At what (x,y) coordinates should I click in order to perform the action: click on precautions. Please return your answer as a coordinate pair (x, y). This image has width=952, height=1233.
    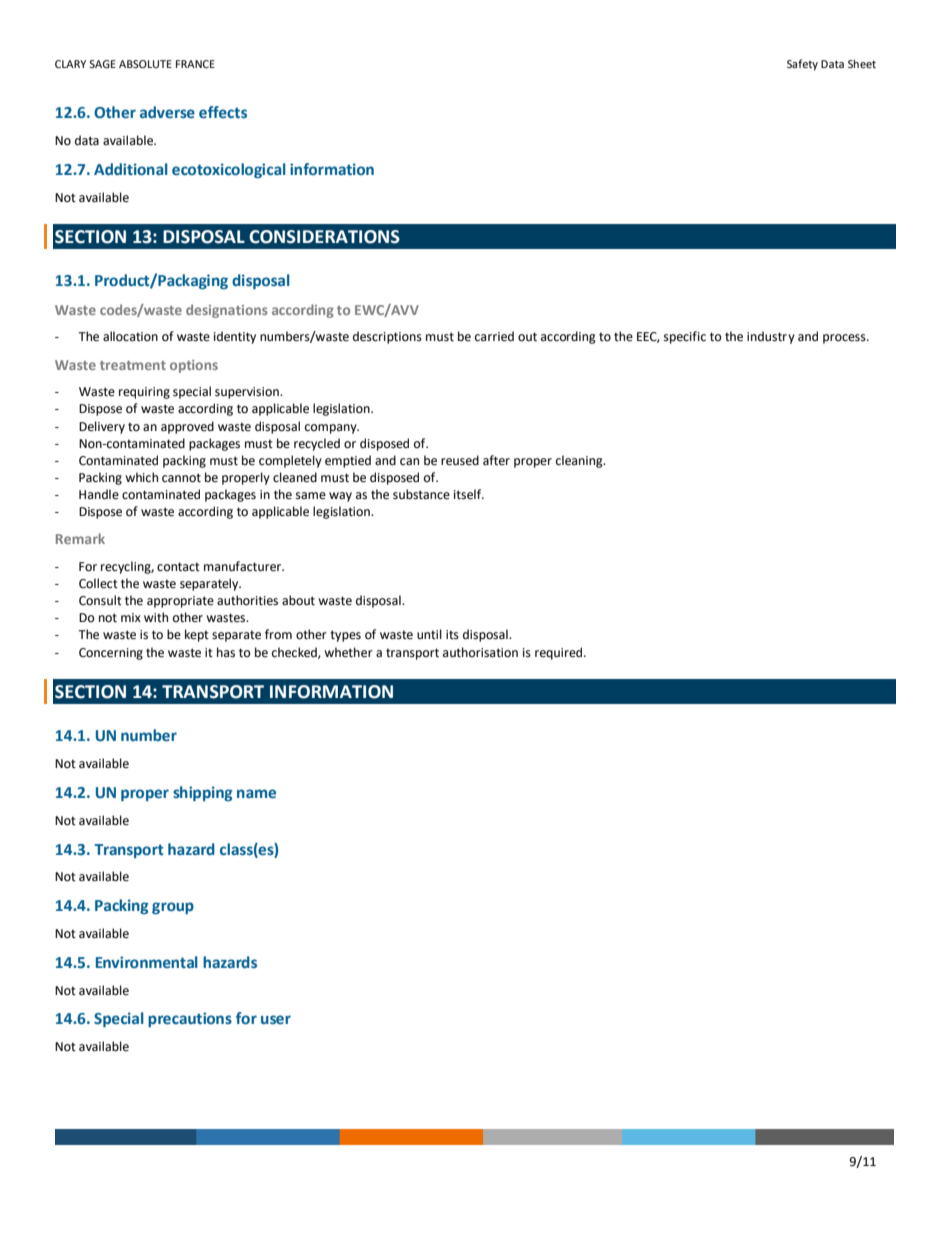
    Looking at the image, I should click on (190, 1019).
